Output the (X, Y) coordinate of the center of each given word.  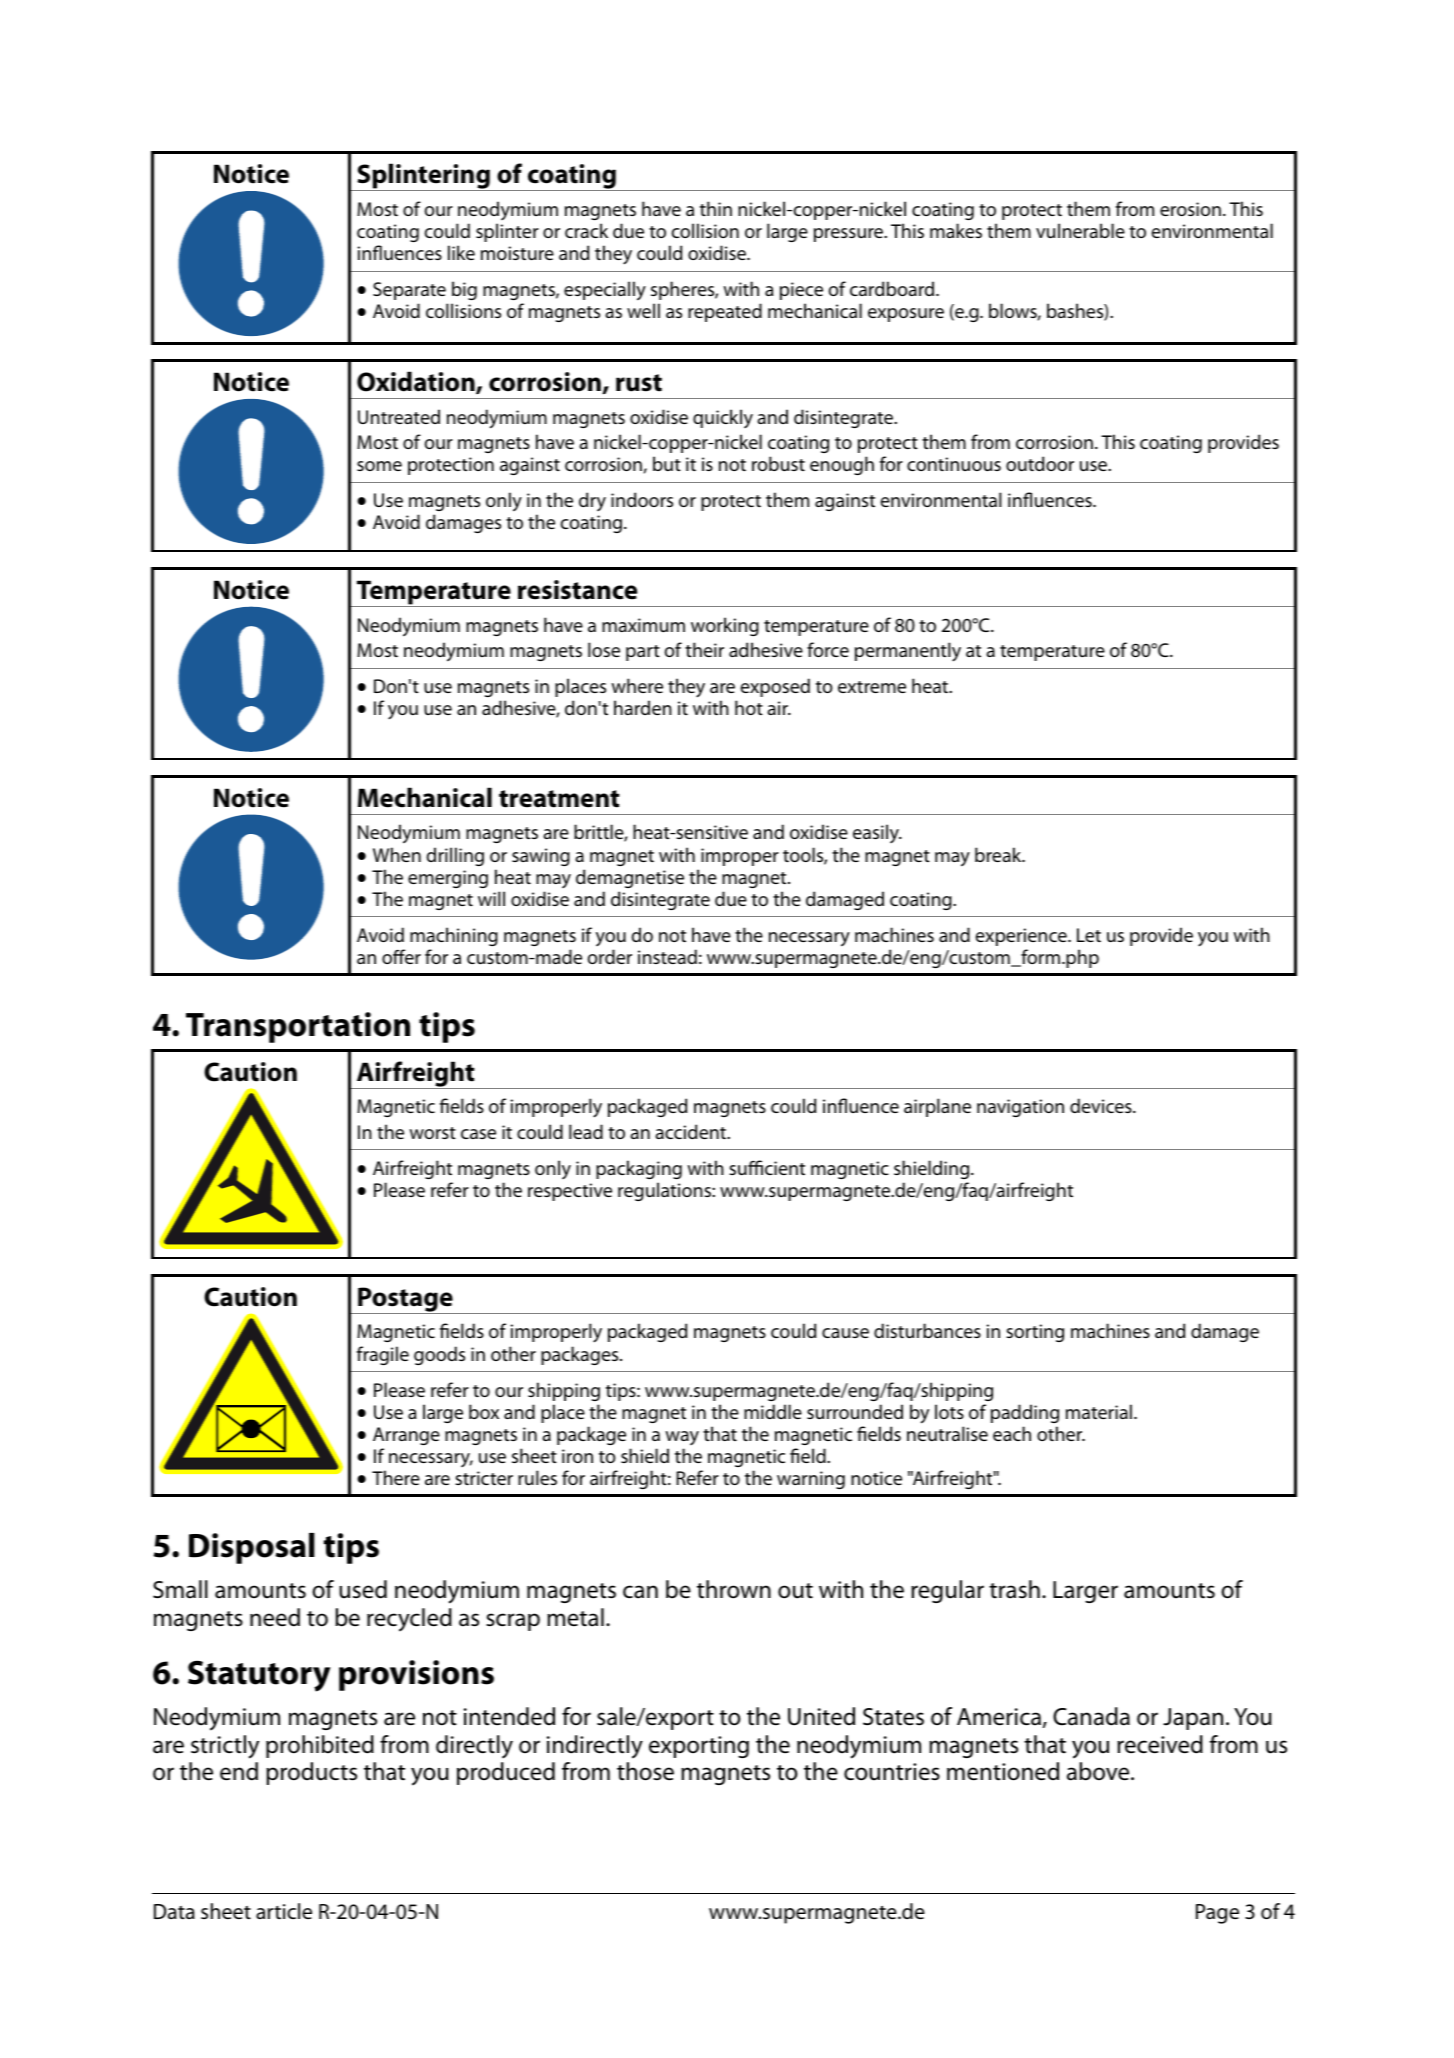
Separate (409, 291)
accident (691, 1131)
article (284, 1911)
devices (1102, 1105)
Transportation (298, 1027)
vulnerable (1080, 230)
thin (716, 208)
